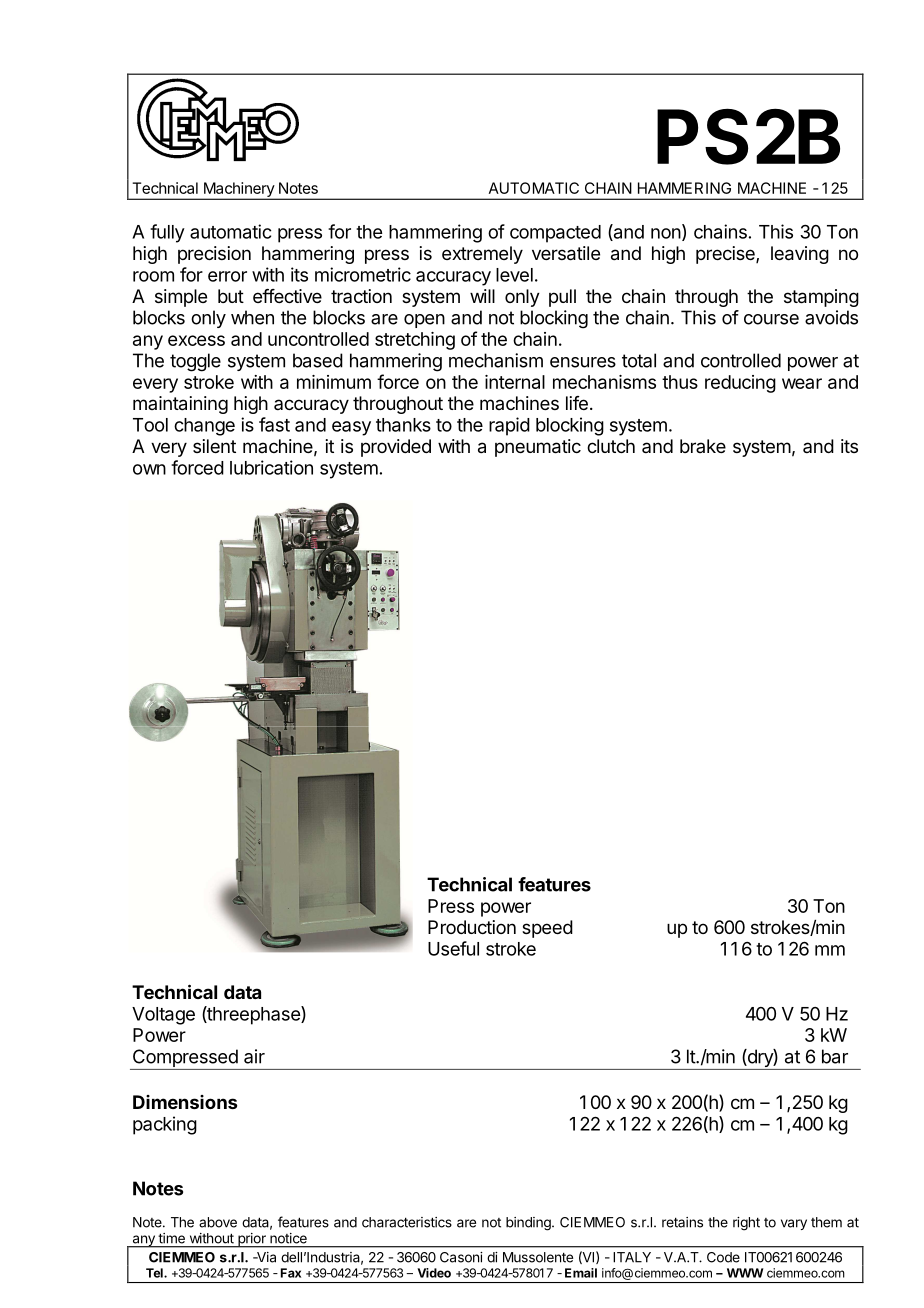  What do you see at coordinates (271, 467) in the screenshot?
I see `lubrication` at bounding box center [271, 467].
